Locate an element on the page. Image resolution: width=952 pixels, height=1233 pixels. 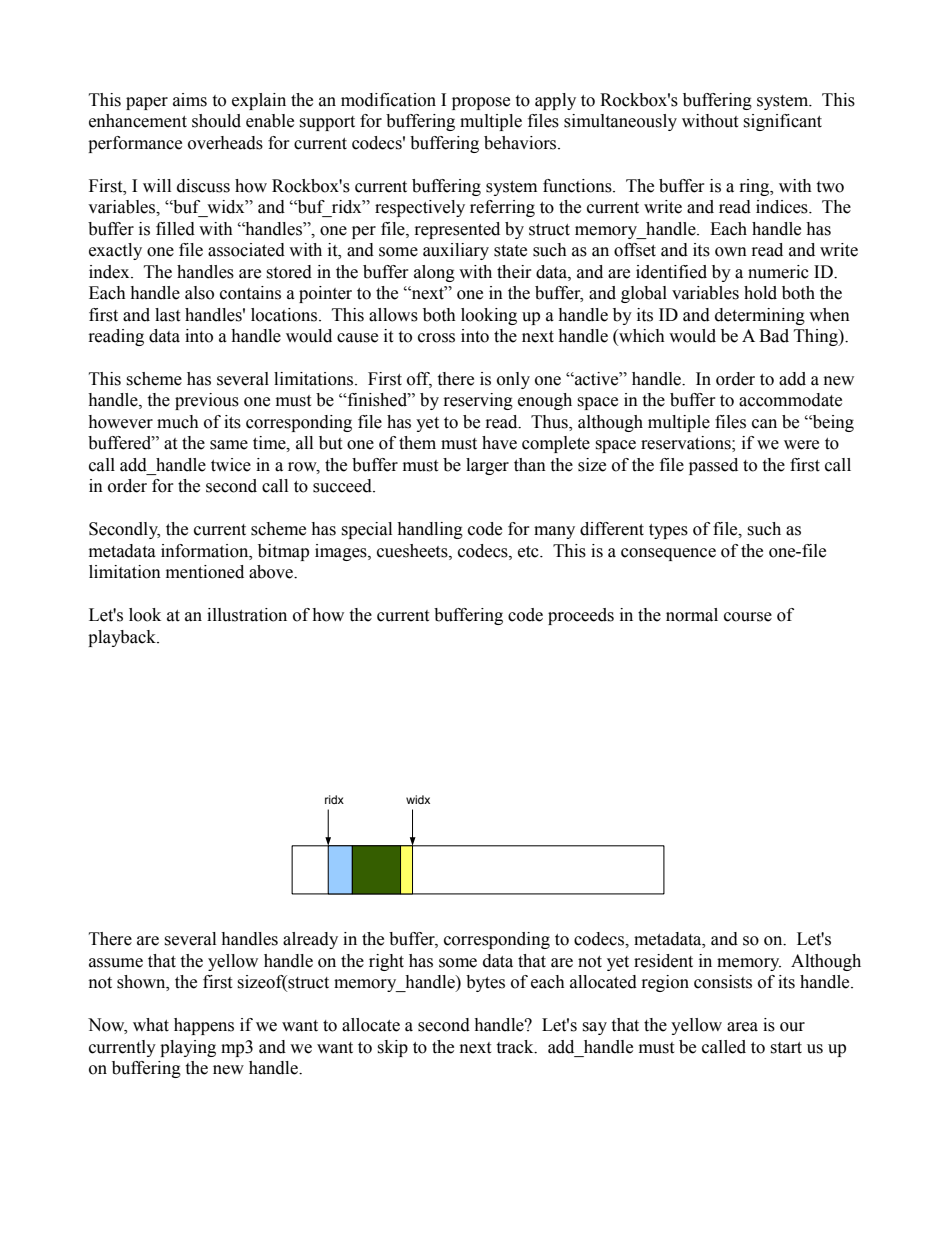
reserving is located at coordinates (478, 401).
